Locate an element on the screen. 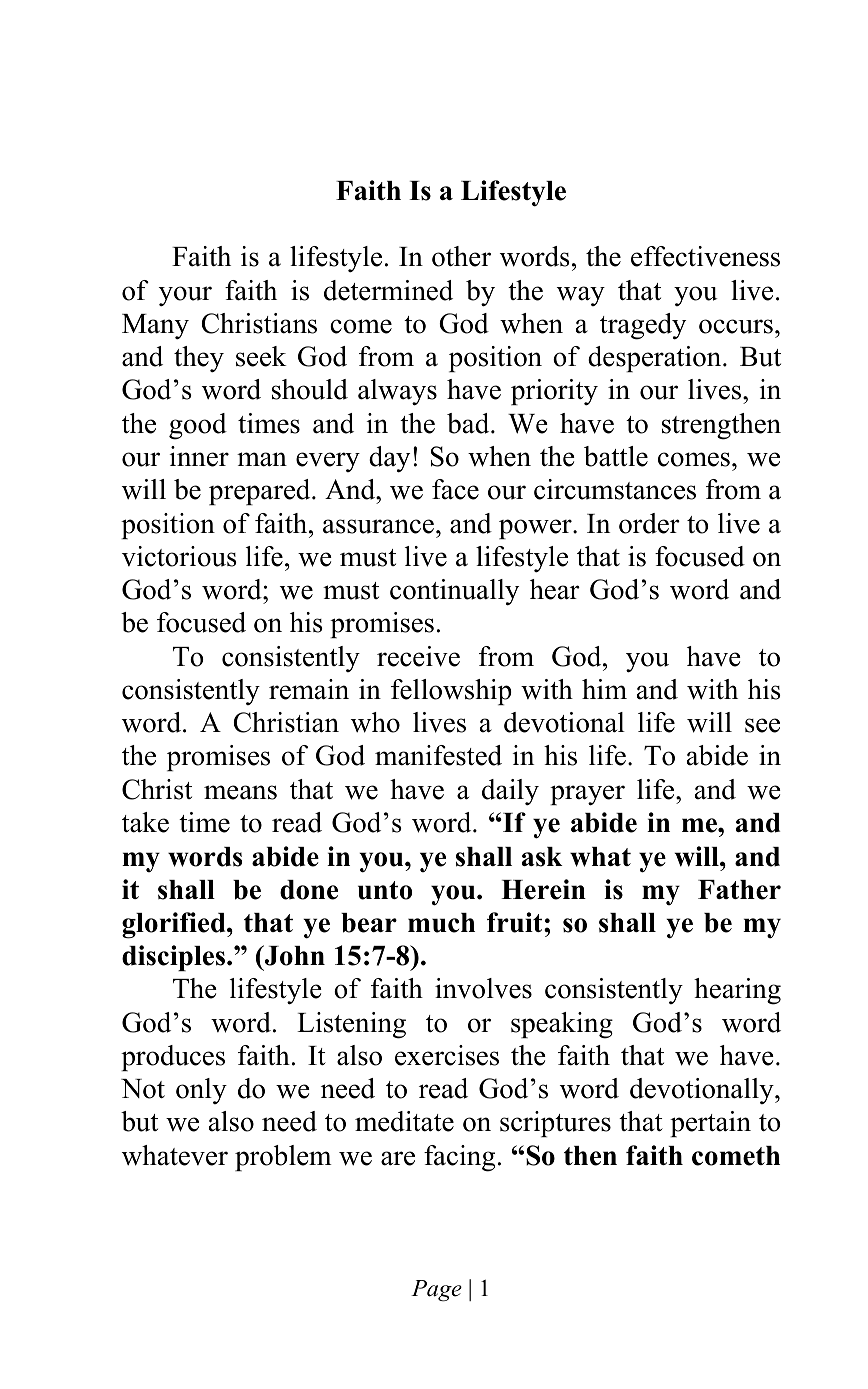 This screenshot has height=1389, width=868. Page is located at coordinates (436, 1291).
